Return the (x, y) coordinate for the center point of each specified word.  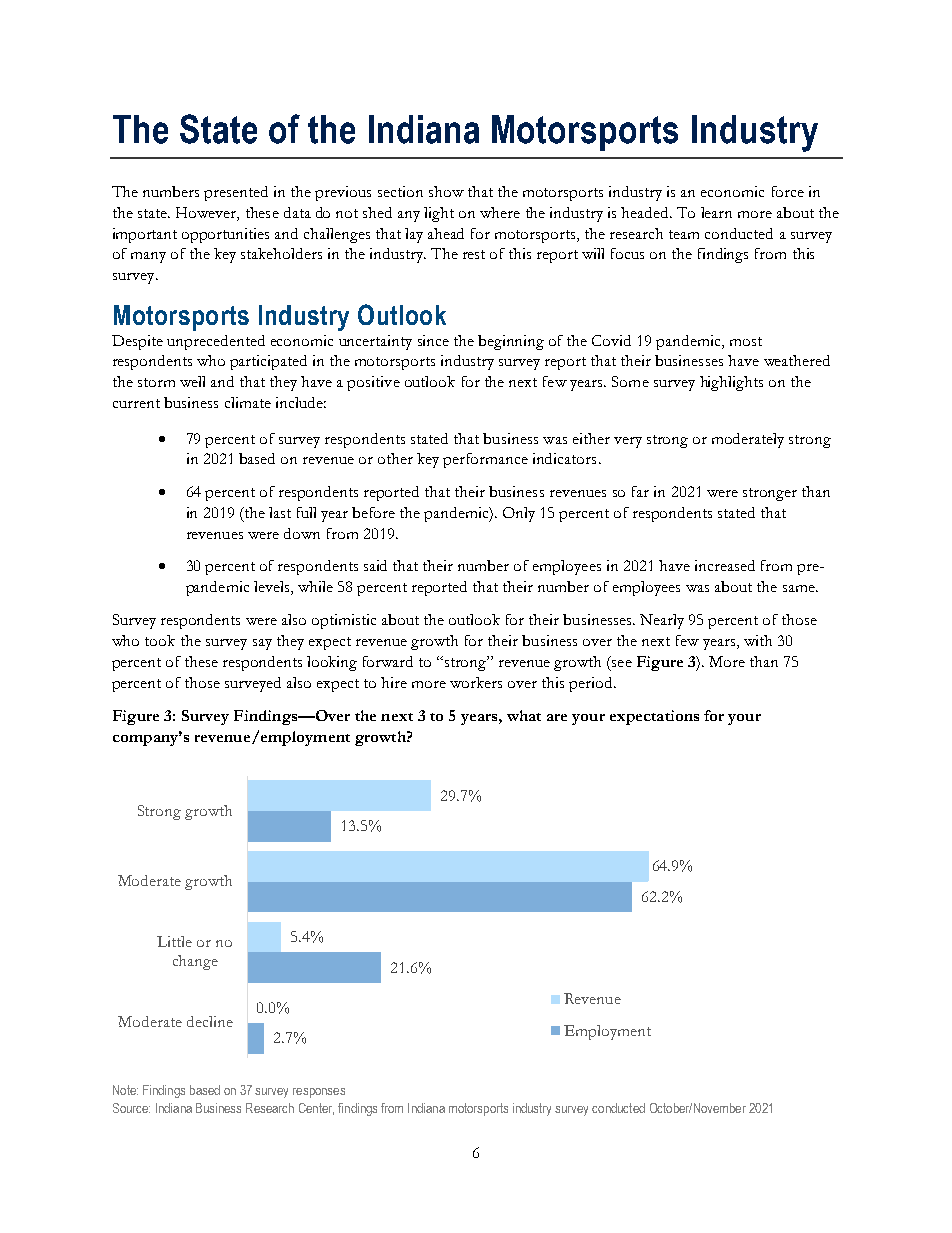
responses (319, 1093)
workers (476, 682)
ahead (446, 233)
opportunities (225, 235)
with (758, 640)
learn (716, 212)
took (160, 640)
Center (316, 1109)
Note (125, 1090)
